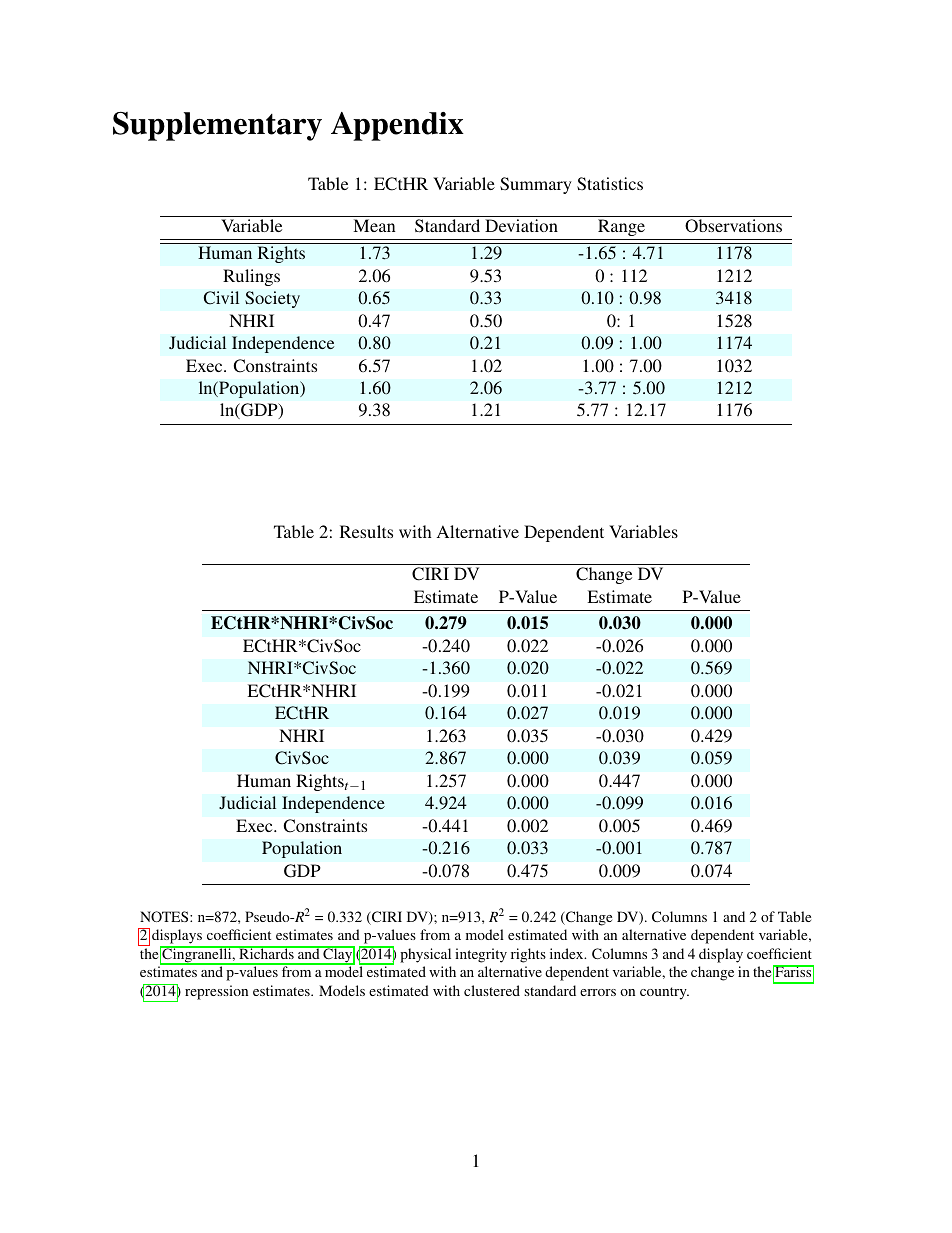 This screenshot has height=1233, width=952. What do you see at coordinates (216, 992) in the screenshot?
I see `repression` at bounding box center [216, 992].
